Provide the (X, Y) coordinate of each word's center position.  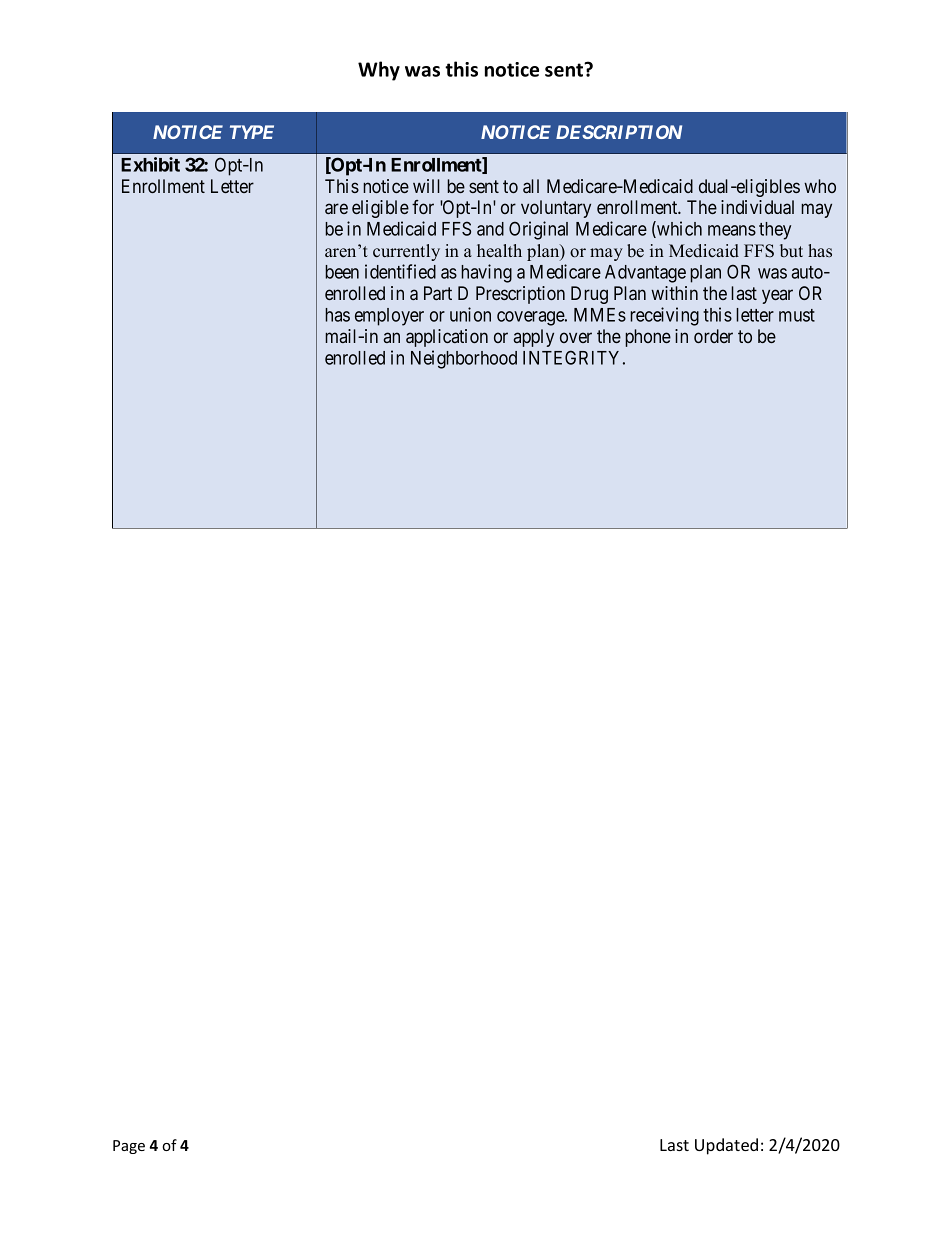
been (342, 272)
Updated (726, 1146)
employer (389, 317)
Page (129, 1147)
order (713, 336)
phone (648, 338)
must (797, 315)
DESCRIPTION (619, 132)
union (470, 314)
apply (534, 338)
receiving (664, 316)
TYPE (252, 132)
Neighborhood (464, 359)
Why (379, 71)
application (447, 338)
